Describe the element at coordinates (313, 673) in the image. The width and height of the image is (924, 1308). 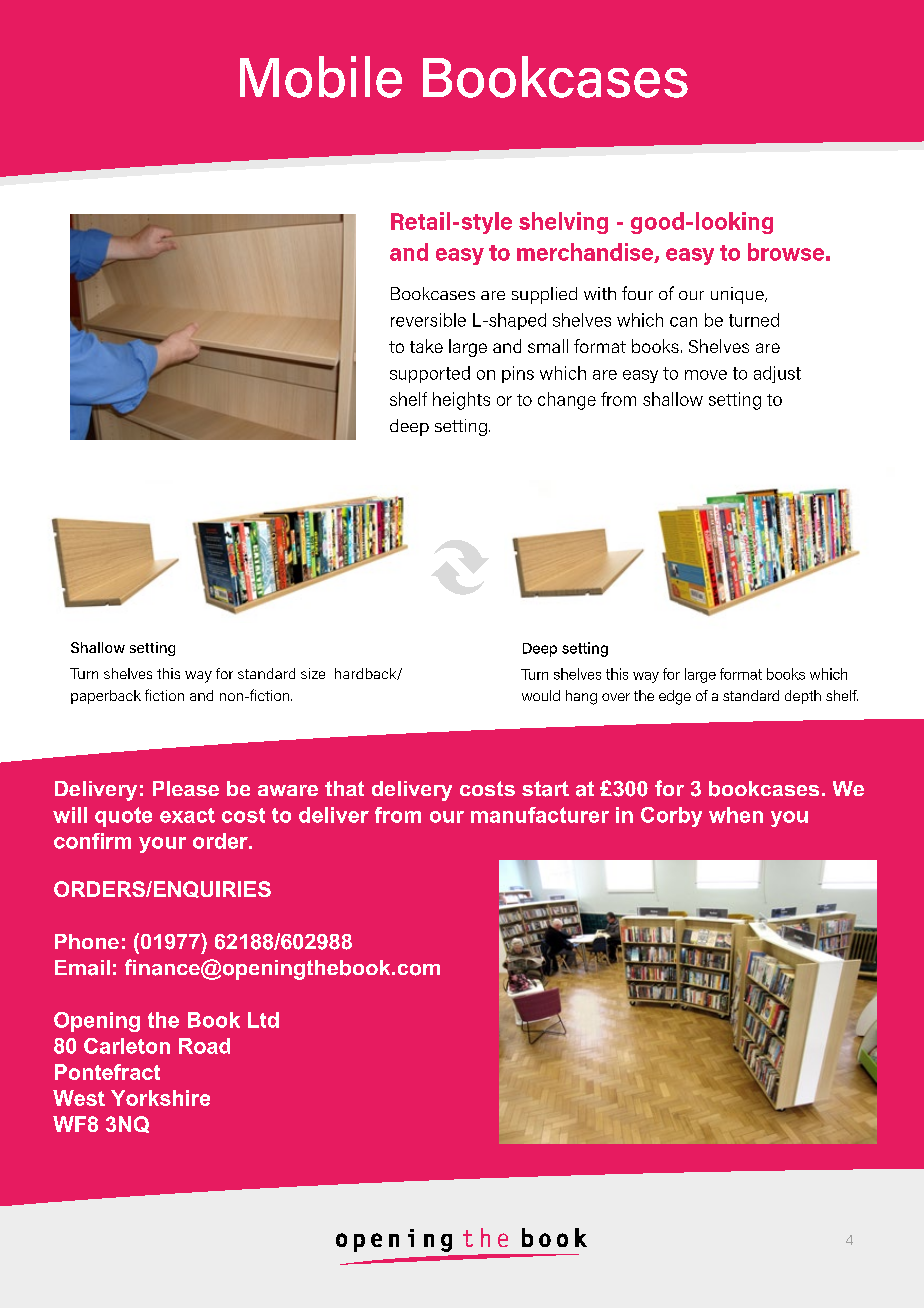
I see `size` at that location.
